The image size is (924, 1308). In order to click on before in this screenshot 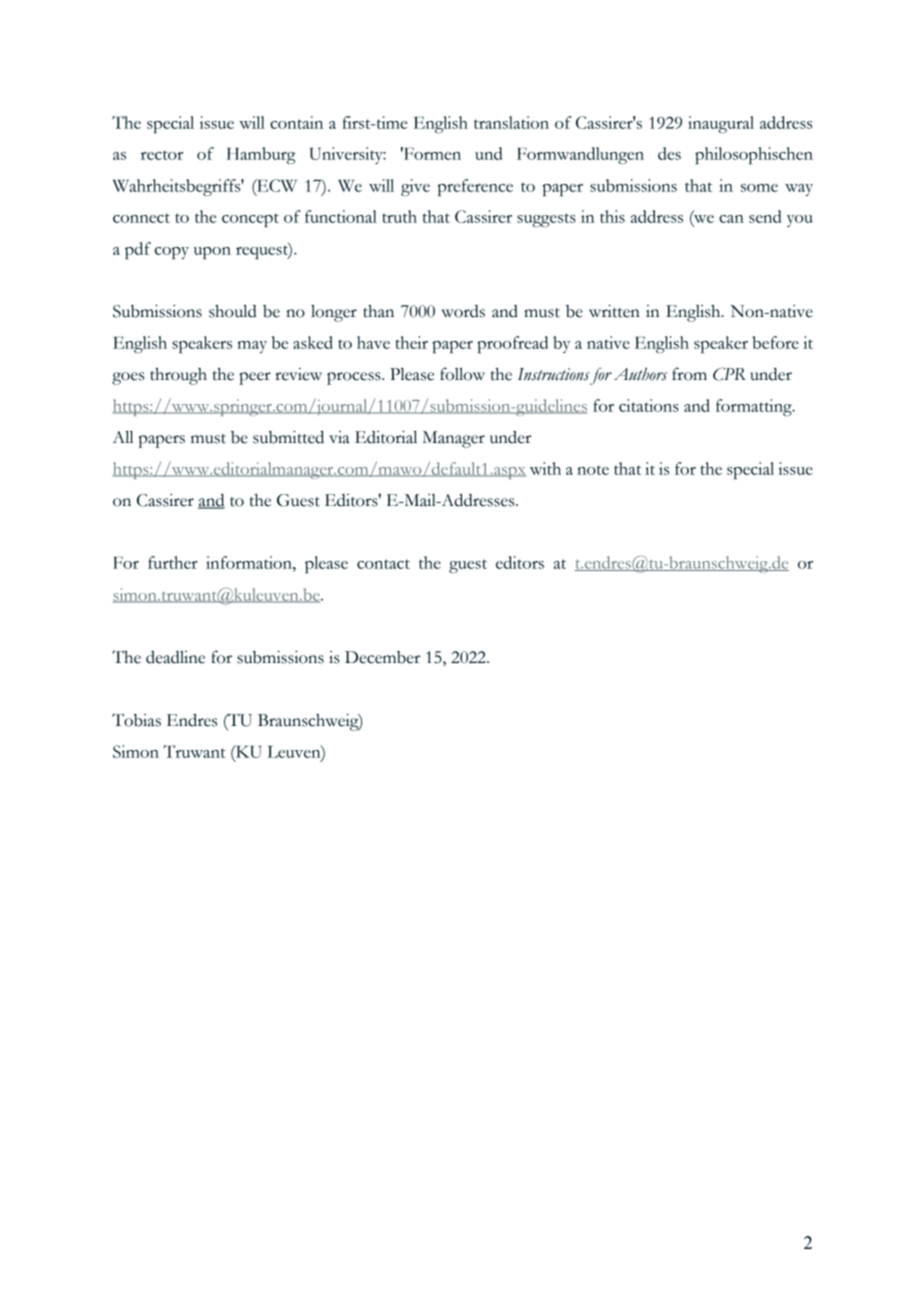, I will do `click(775, 342)`.
